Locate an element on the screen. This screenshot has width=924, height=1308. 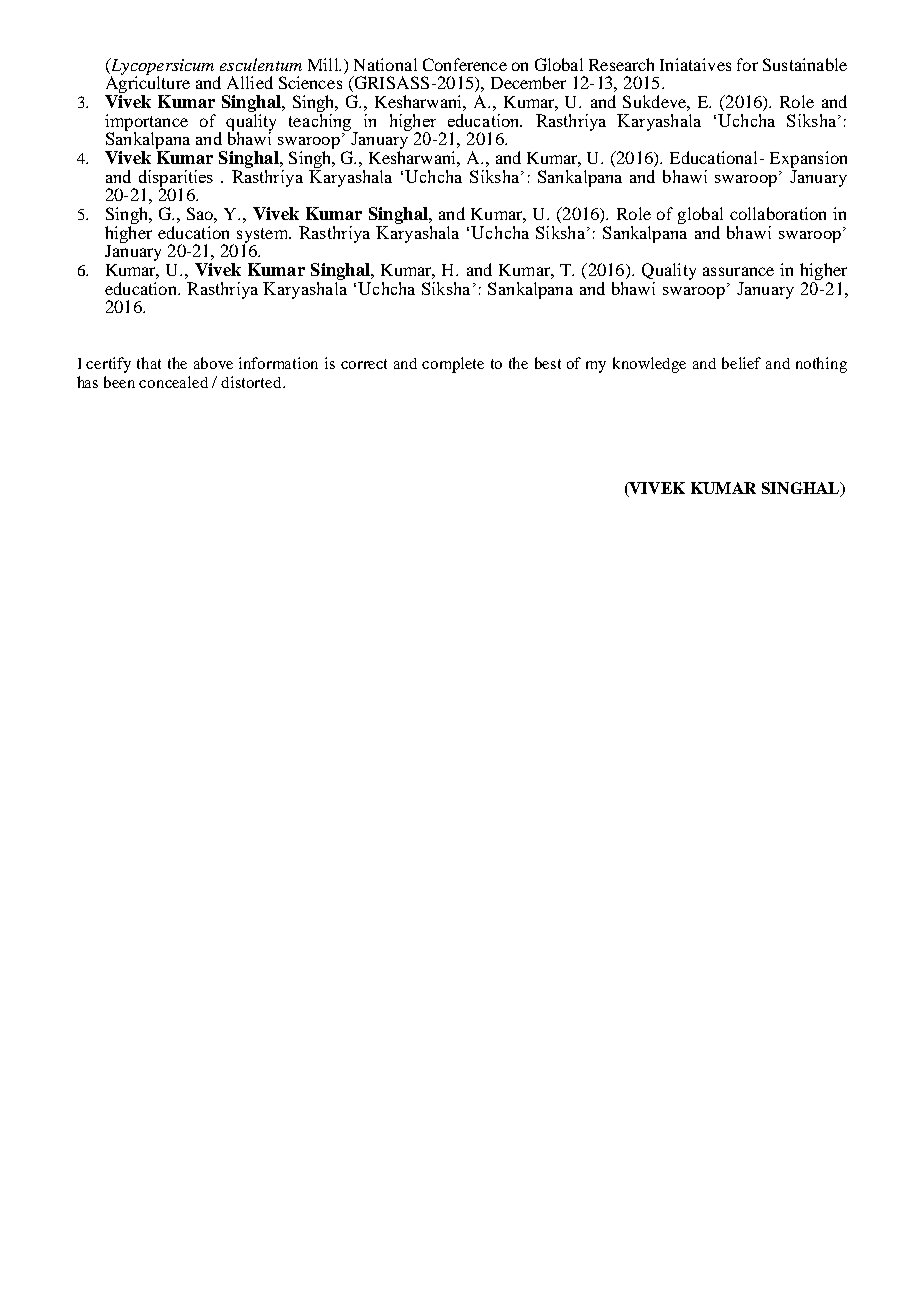
belief is located at coordinates (741, 363).
